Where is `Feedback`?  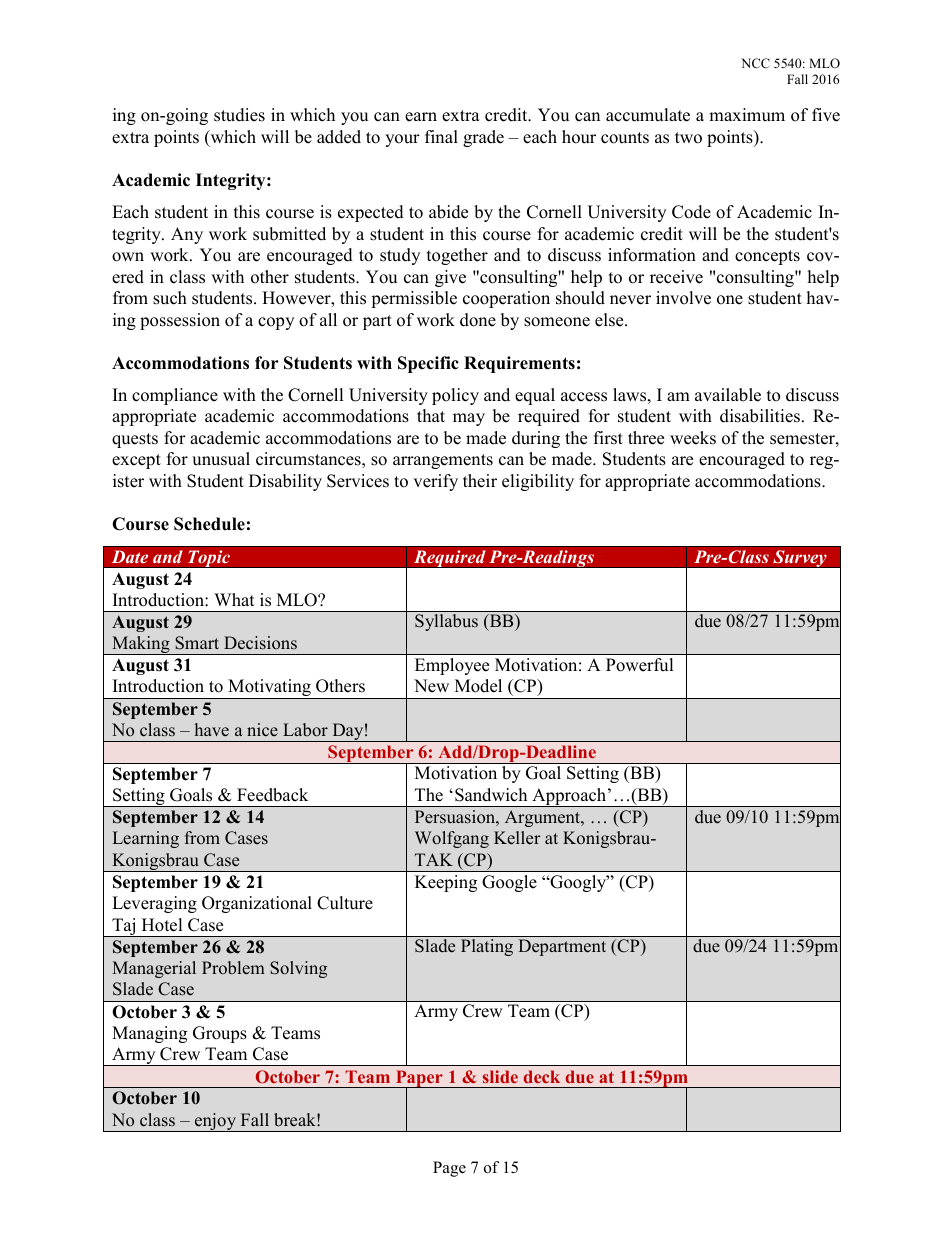 Feedback is located at coordinates (272, 795).
